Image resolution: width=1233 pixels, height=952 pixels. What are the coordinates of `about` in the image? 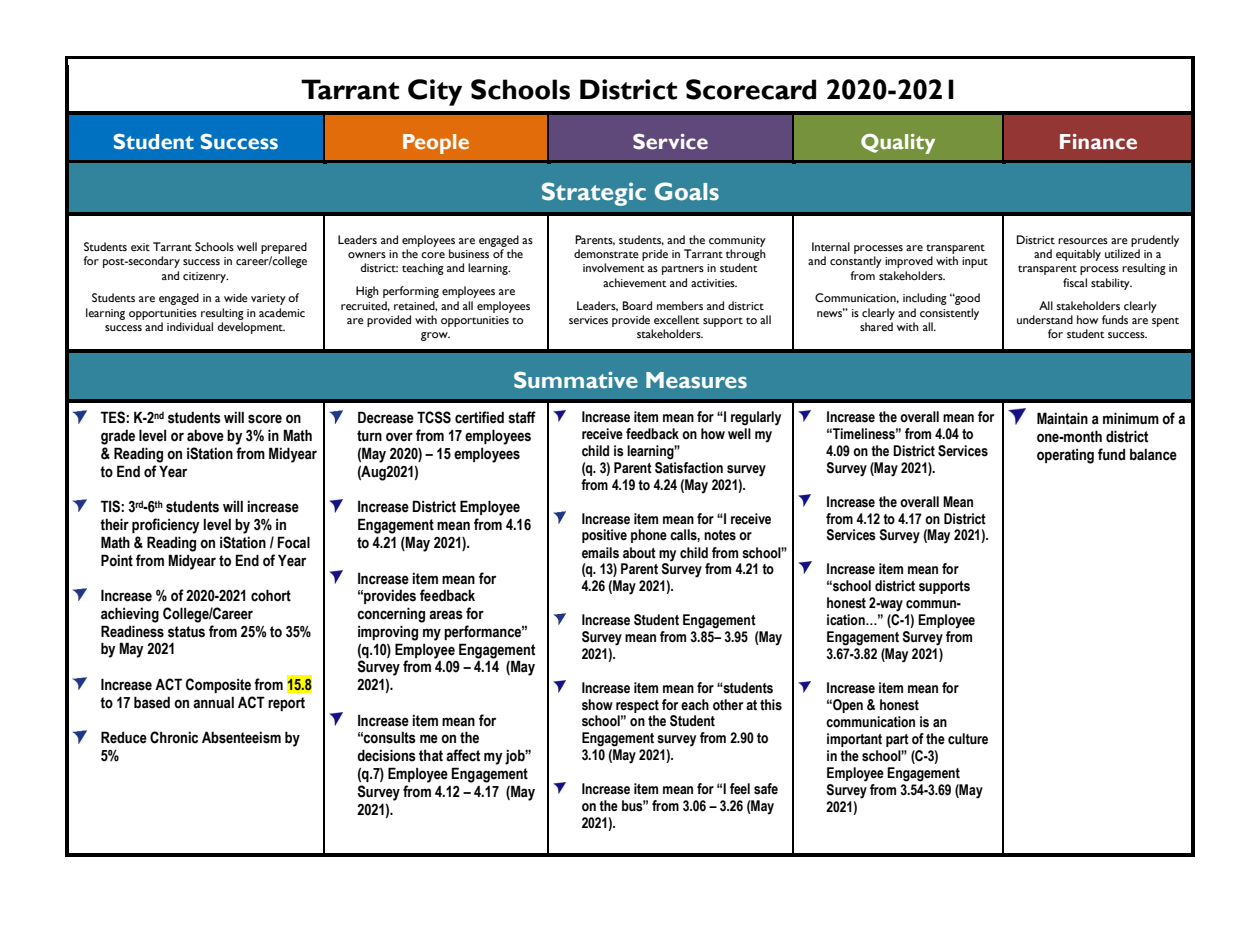 It's located at (639, 553).
